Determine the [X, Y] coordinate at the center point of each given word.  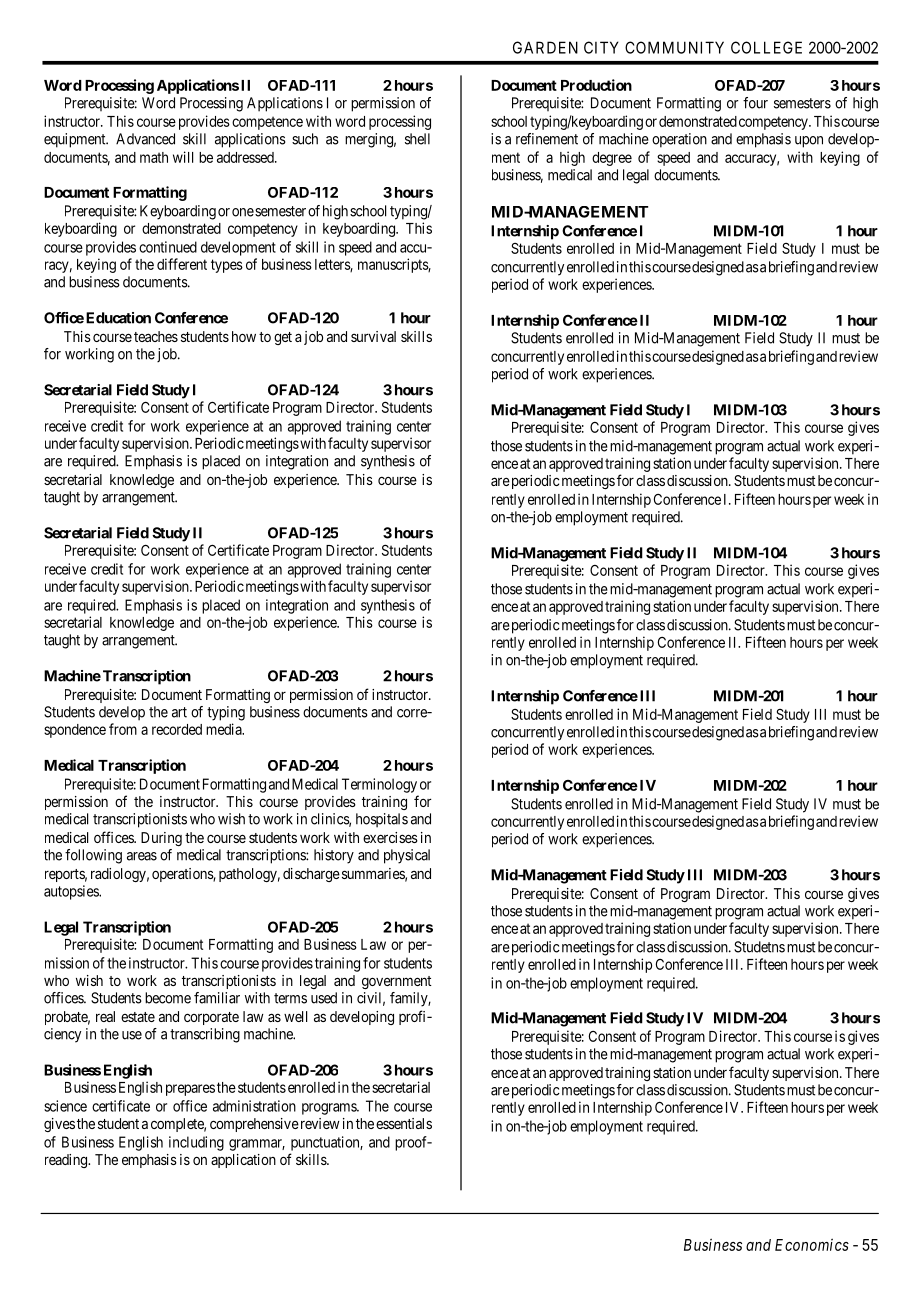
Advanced [145, 139]
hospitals [382, 820]
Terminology [379, 785]
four [755, 103]
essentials [404, 1123]
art [179, 712]
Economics [812, 1244]
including [196, 1143]
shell [417, 139]
